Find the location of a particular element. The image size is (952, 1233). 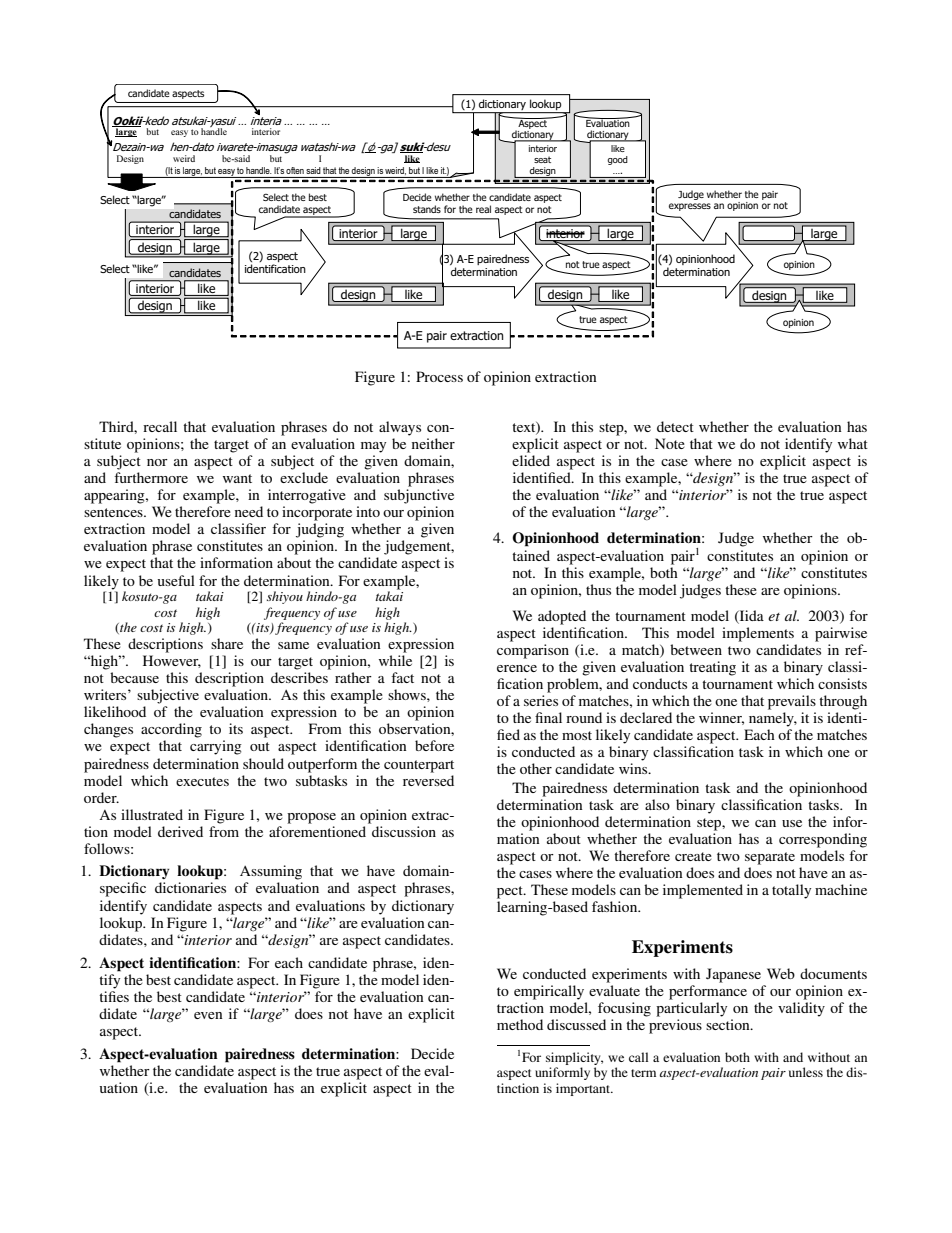

unless is located at coordinates (806, 1072).
